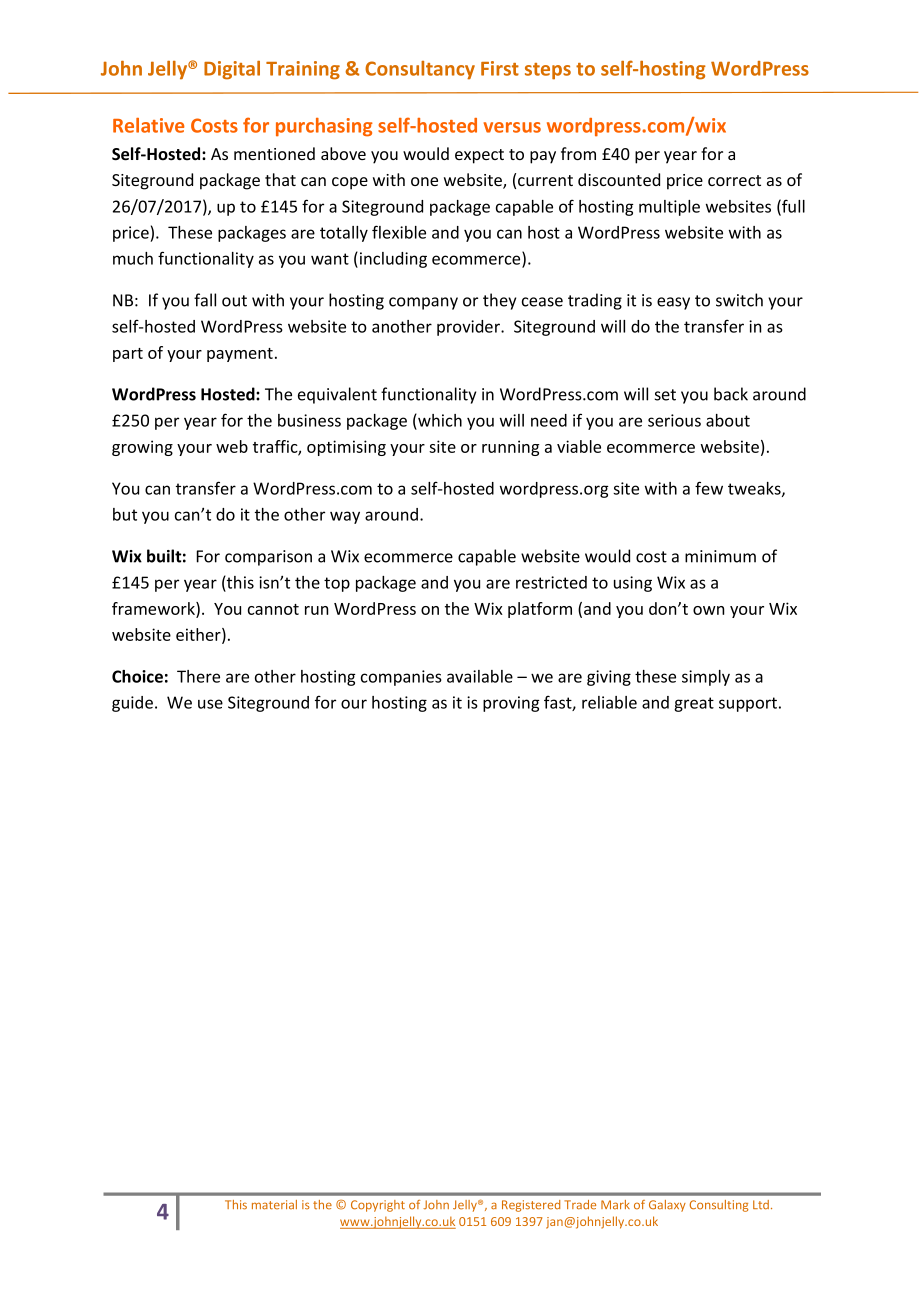 The width and height of the page is (924, 1308). Describe the element at coordinates (378, 1206) in the page. I see `Copyright` at that location.
